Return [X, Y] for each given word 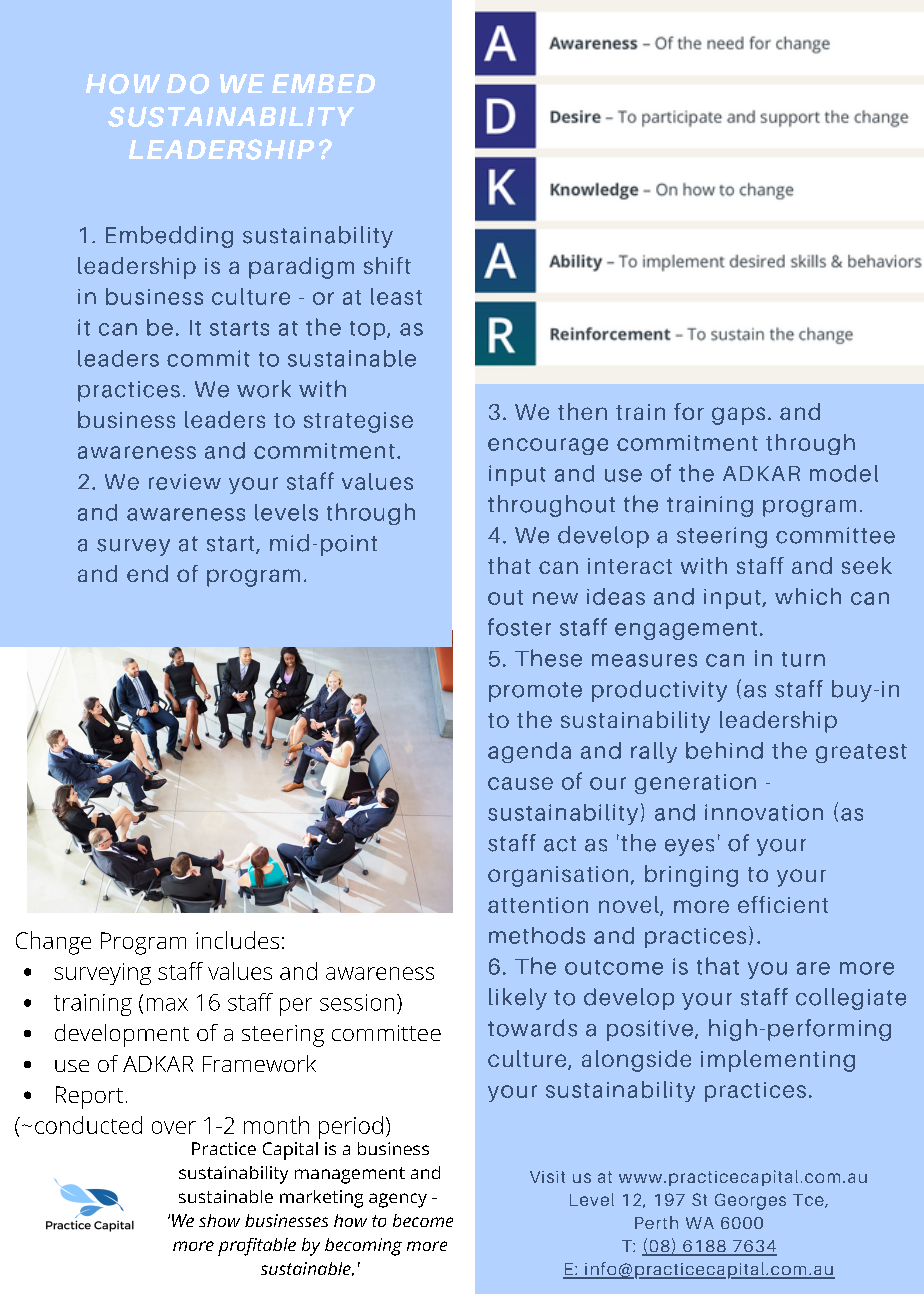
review [185, 482]
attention [538, 905]
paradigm [301, 268]
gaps [738, 416]
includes [237, 940]
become [423, 1220]
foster [519, 627]
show [219, 1220]
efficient [783, 904]
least [396, 296]
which [808, 596]
